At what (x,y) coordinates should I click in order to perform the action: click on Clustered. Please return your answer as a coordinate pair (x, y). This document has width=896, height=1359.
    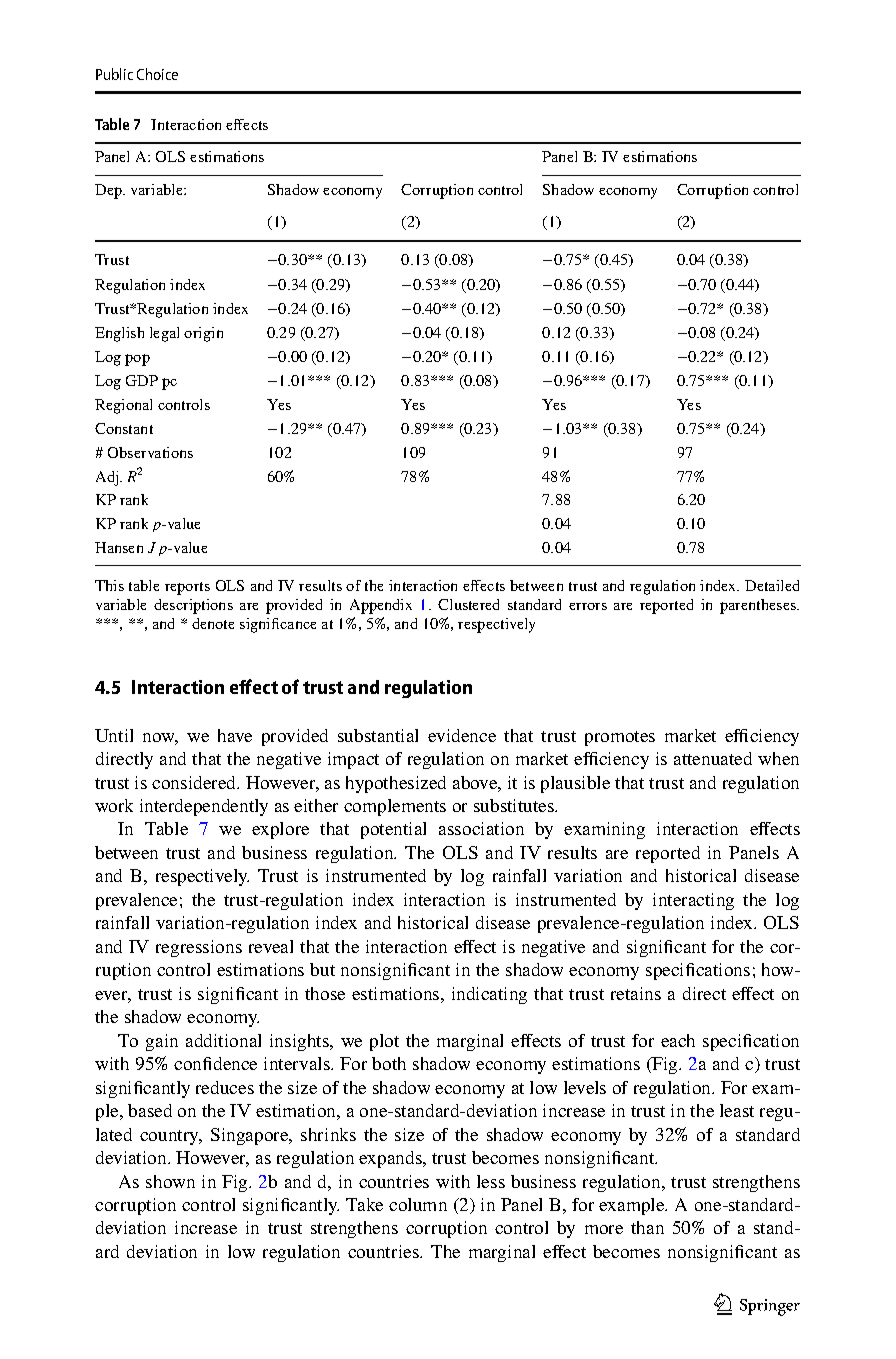
    Looking at the image, I should click on (468, 604).
